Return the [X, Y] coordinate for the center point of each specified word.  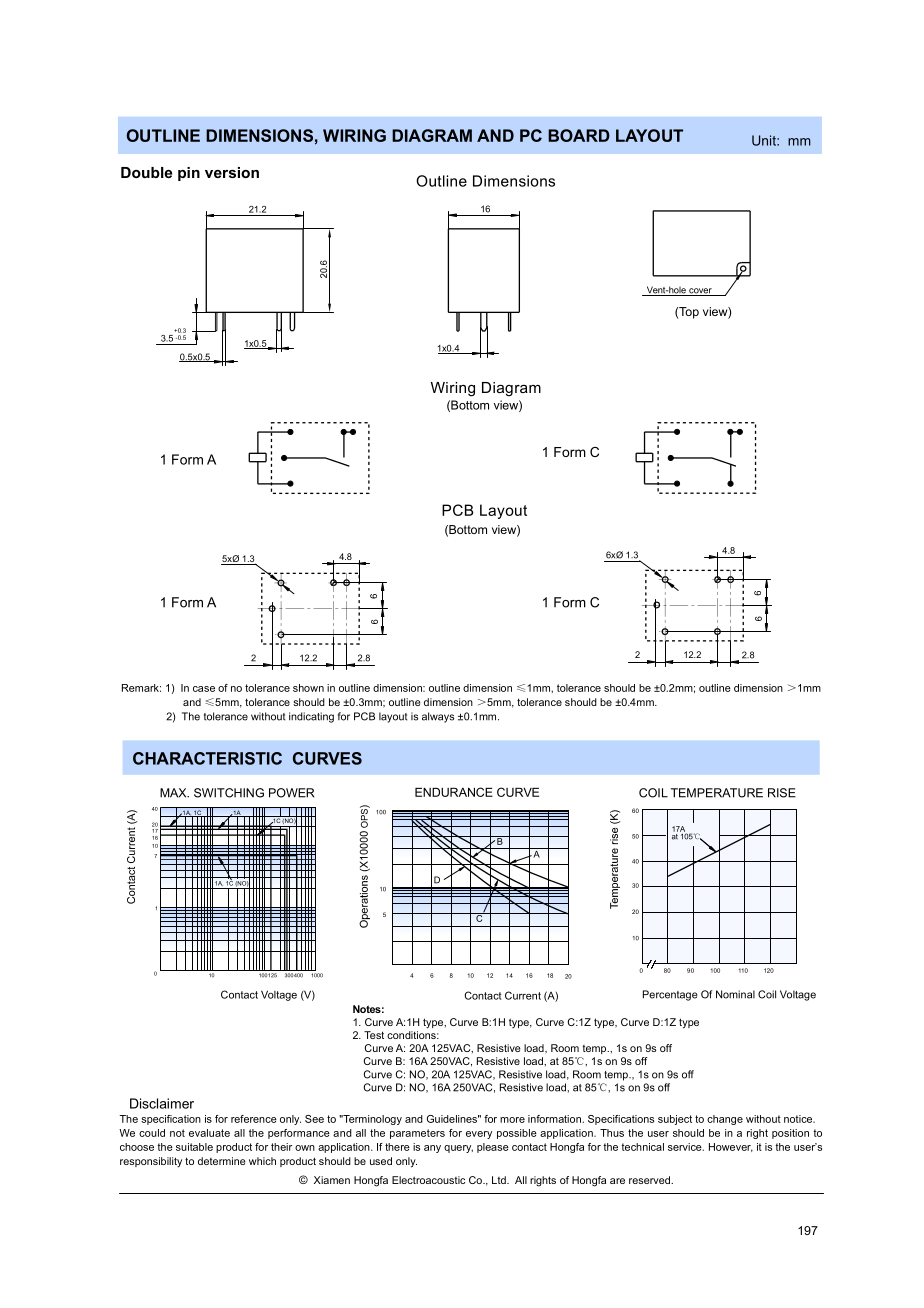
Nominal [735, 994]
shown [308, 688]
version [232, 172]
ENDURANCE [454, 792]
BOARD [579, 135]
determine [222, 1161]
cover [700, 292]
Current [523, 995]
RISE [782, 793]
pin [189, 174]
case [204, 689]
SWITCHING [229, 793]
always [438, 717]
